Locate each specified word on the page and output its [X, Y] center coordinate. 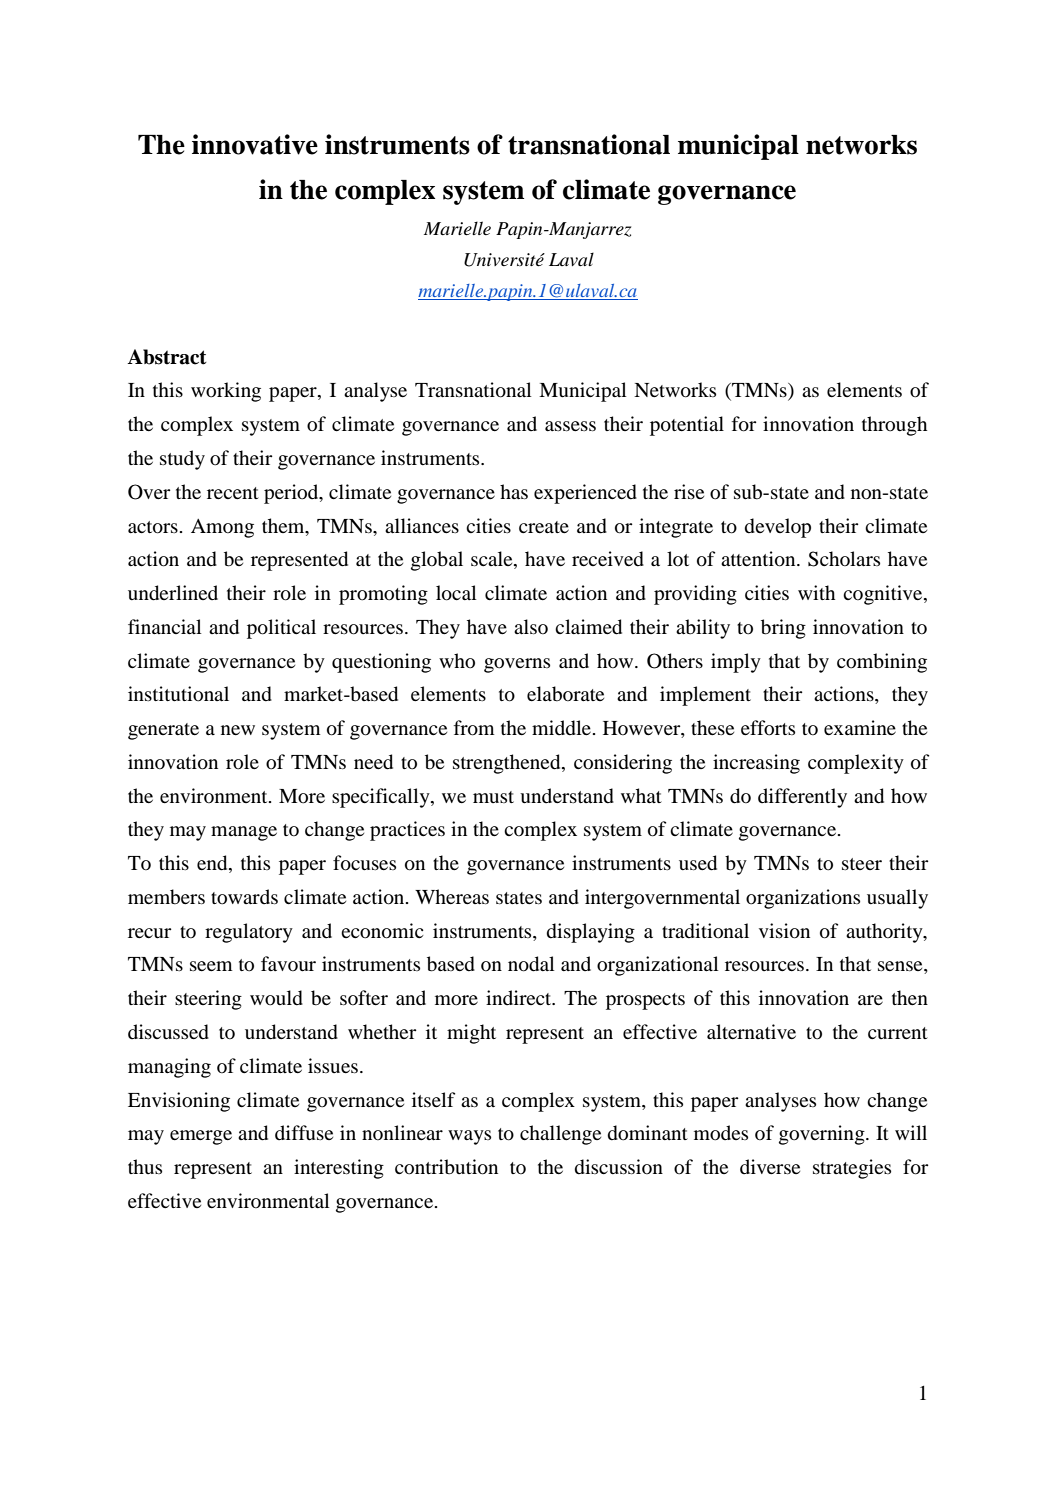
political [281, 629]
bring [783, 629]
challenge [560, 1135]
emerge [201, 1137]
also [531, 626]
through [894, 426]
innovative [255, 144]
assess [570, 426]
